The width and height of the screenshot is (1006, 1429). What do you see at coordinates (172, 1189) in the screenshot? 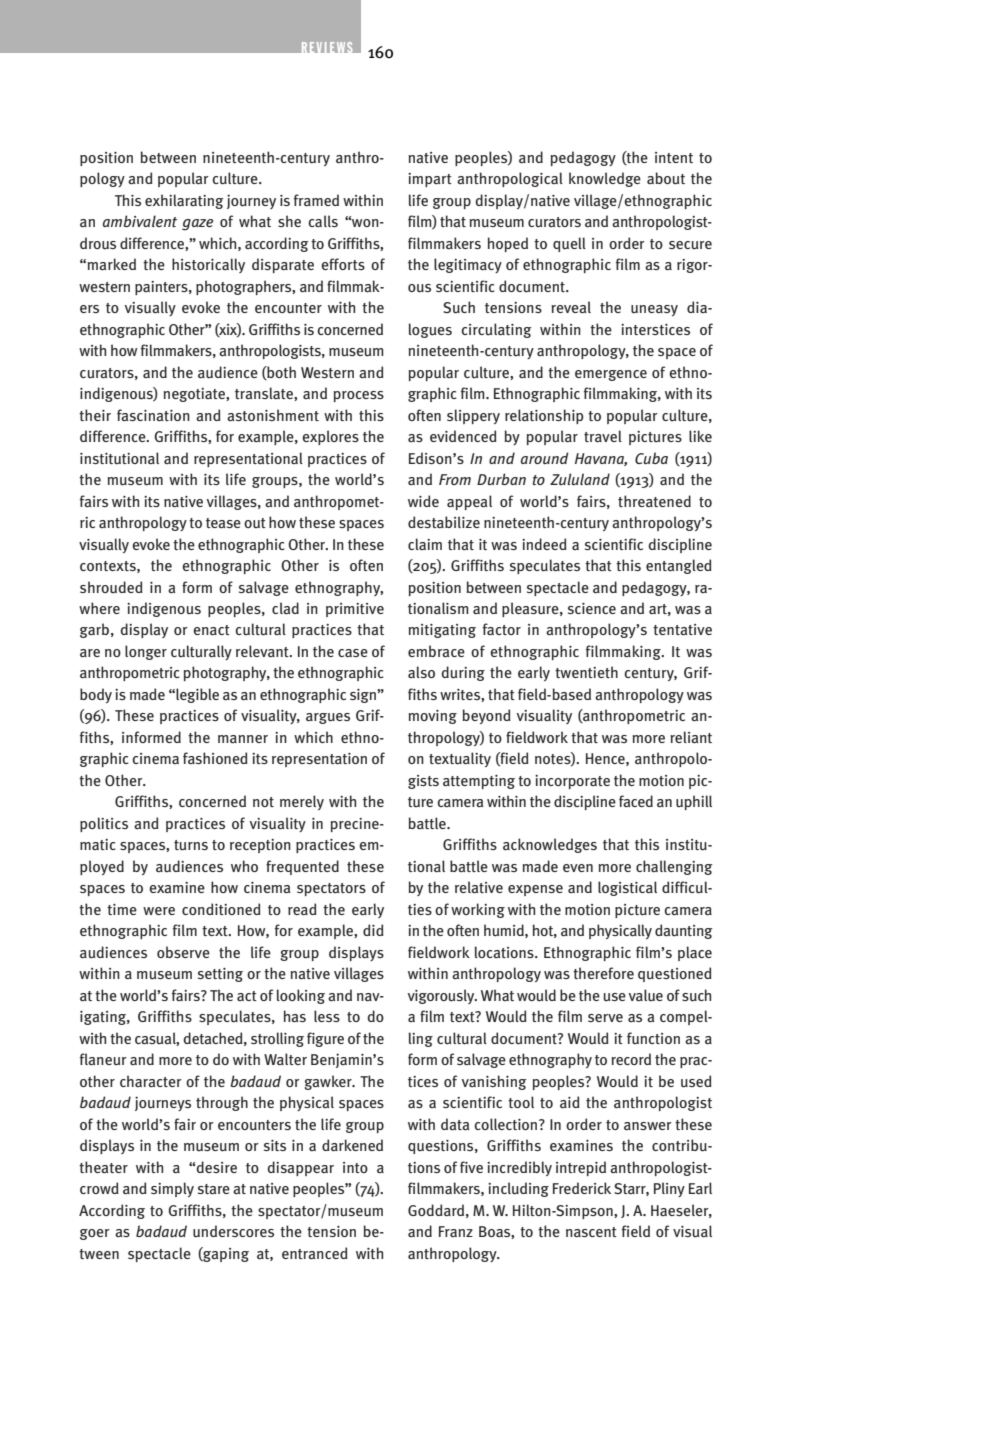
I see `simply` at bounding box center [172, 1189].
